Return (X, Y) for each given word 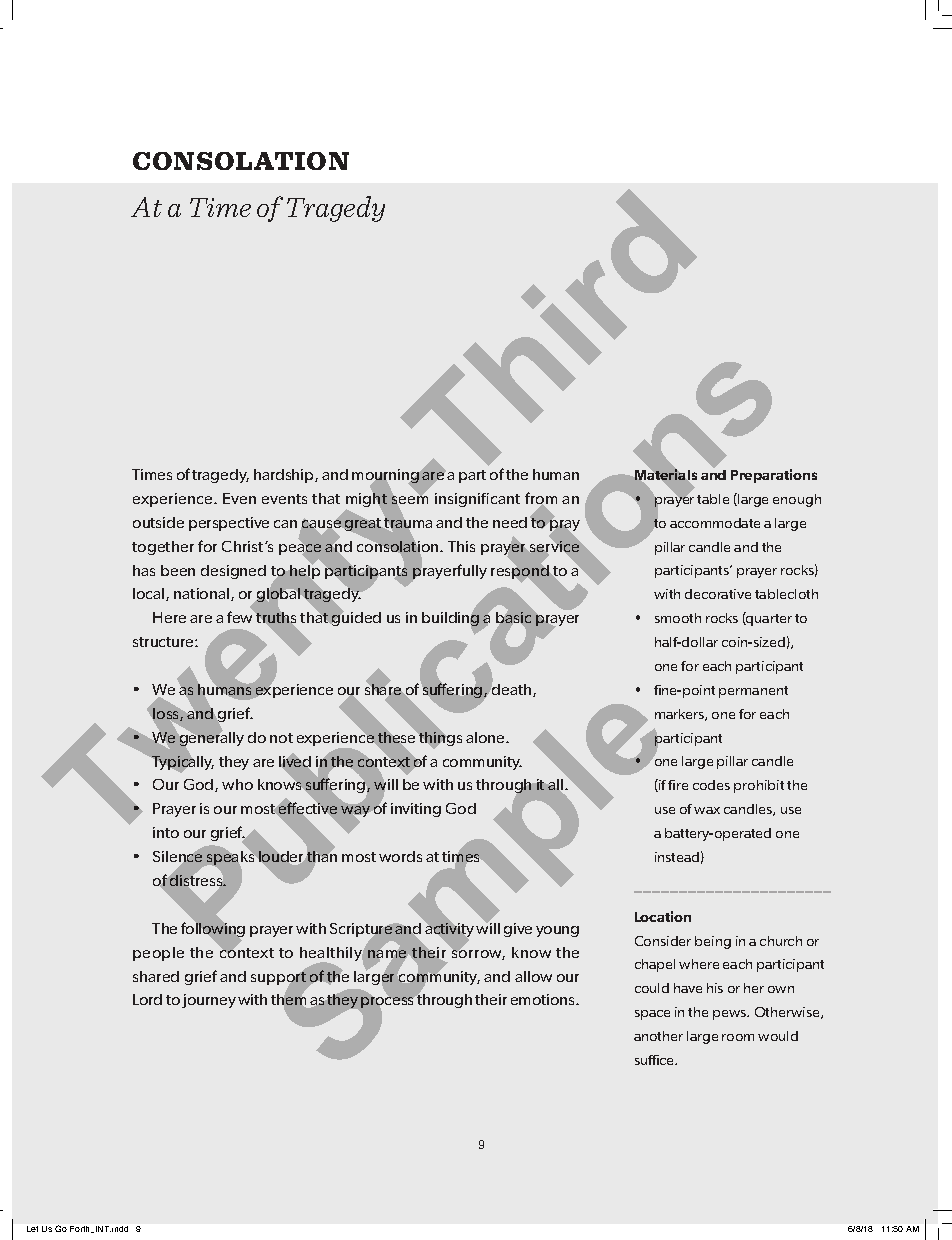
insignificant (477, 500)
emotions (544, 999)
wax (707, 810)
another (658, 1036)
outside (158, 522)
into (166, 832)
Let (32, 1229)
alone (486, 737)
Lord (147, 999)
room (738, 1037)
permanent (753, 692)
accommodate (715, 523)
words (400, 856)
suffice (656, 1060)
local (150, 594)
